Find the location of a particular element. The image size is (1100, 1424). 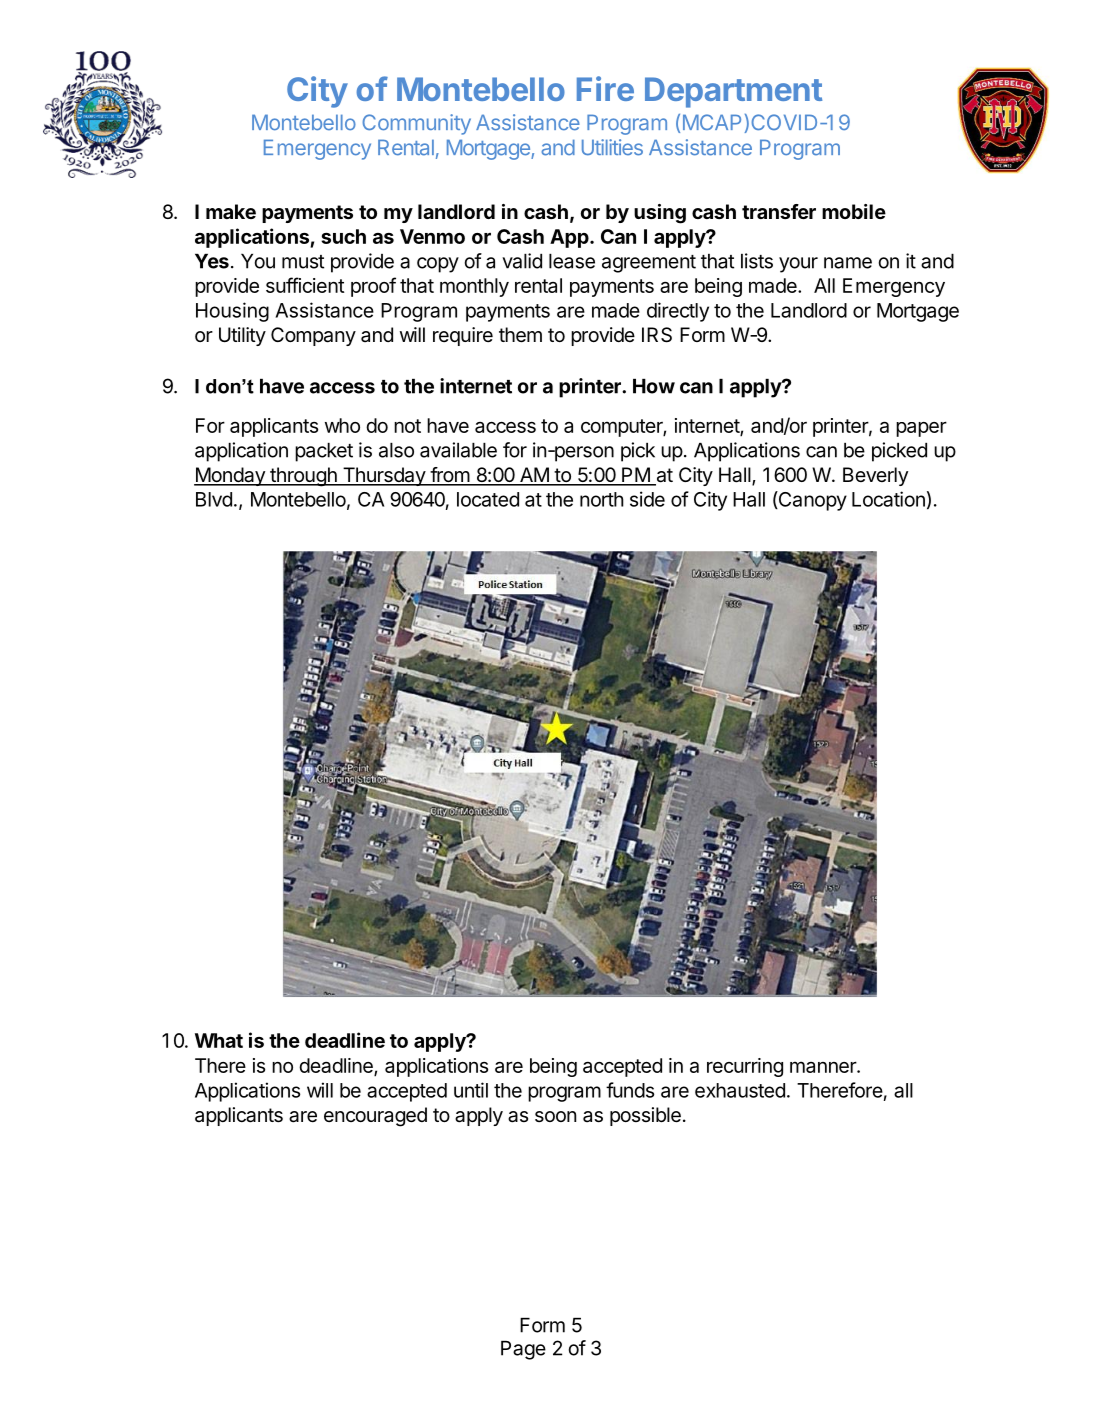

soon is located at coordinates (555, 1116).
